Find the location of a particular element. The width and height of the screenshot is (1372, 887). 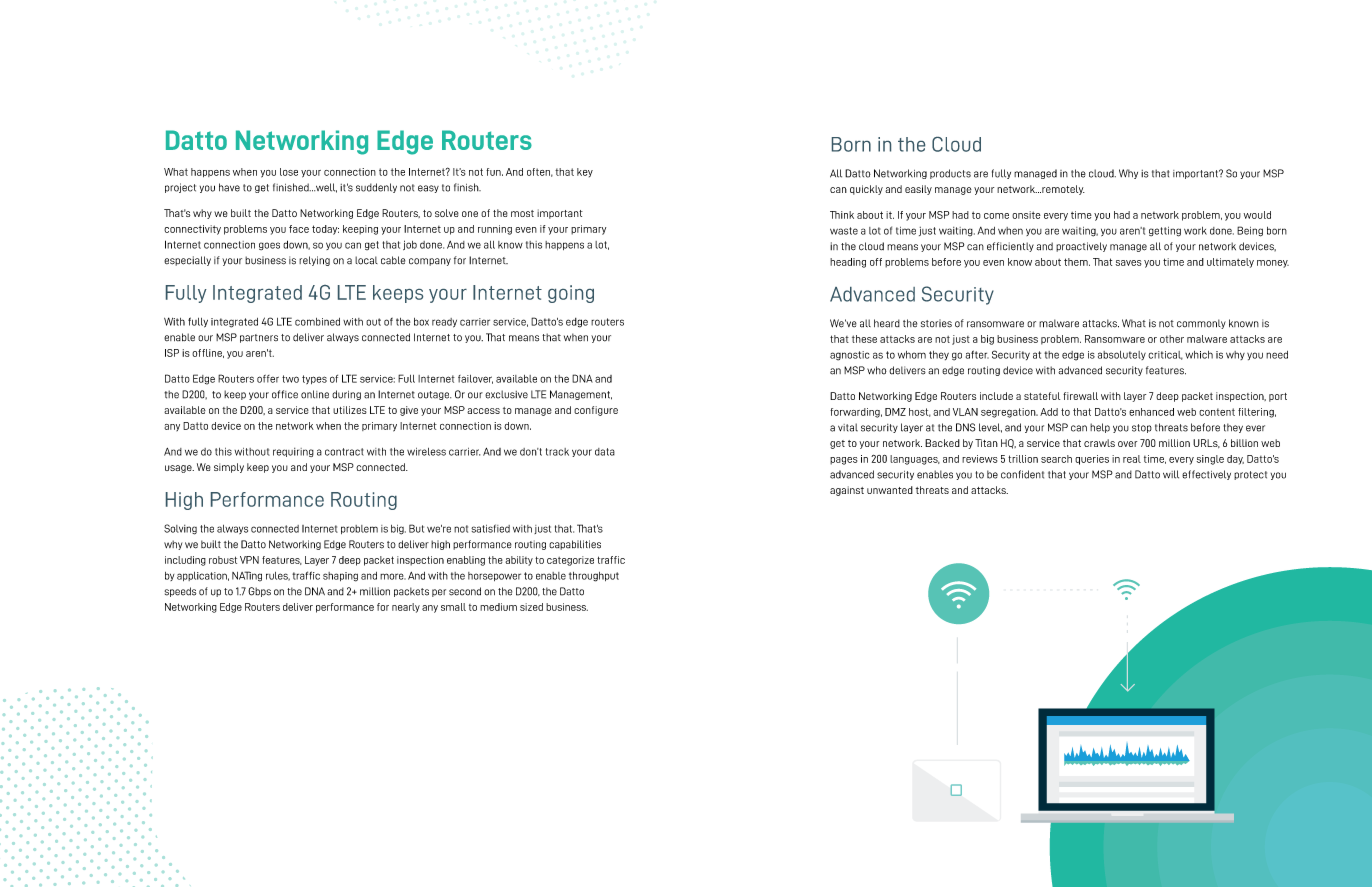

Gbps is located at coordinates (259, 592).
